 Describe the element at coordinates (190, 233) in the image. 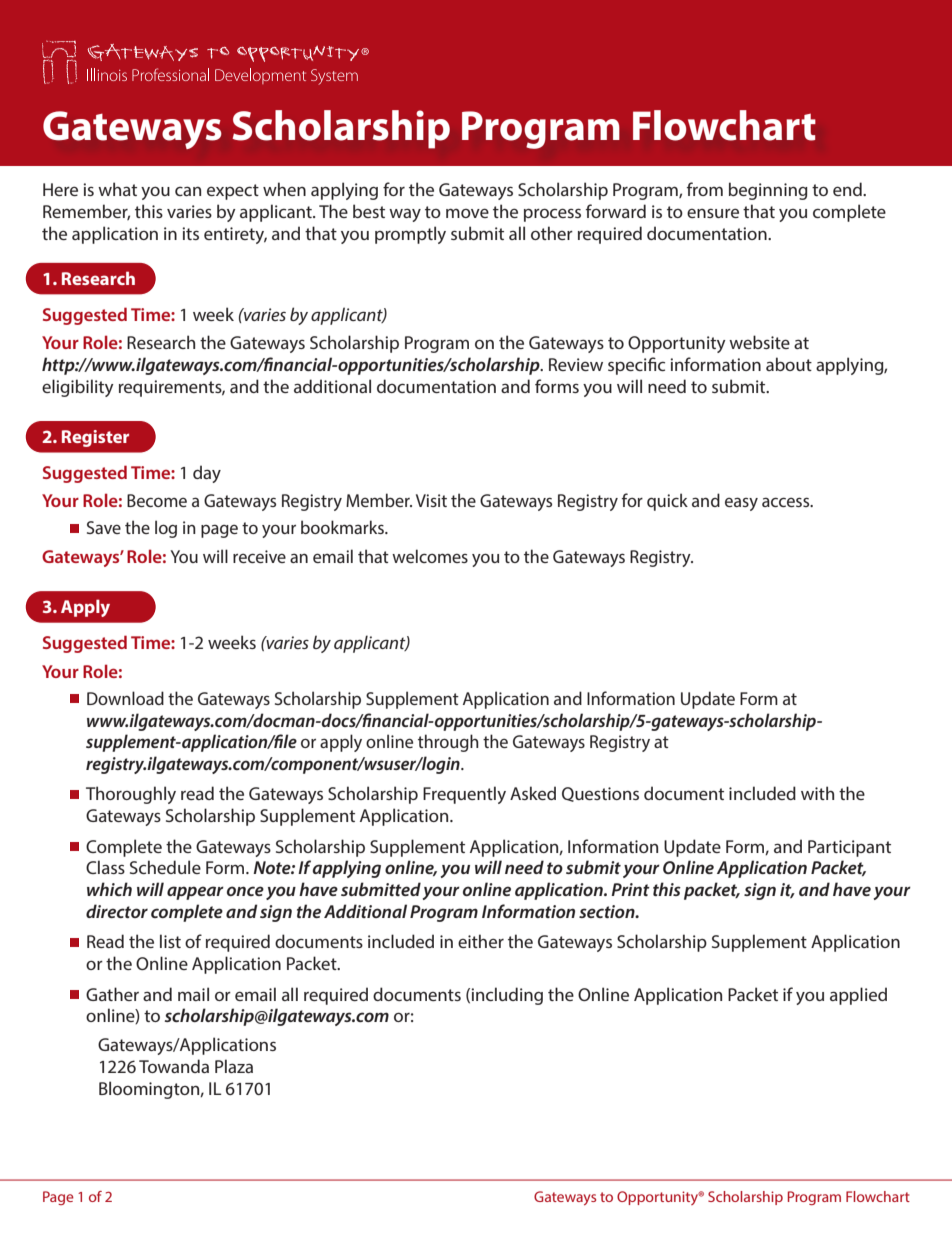

I see `its` at that location.
